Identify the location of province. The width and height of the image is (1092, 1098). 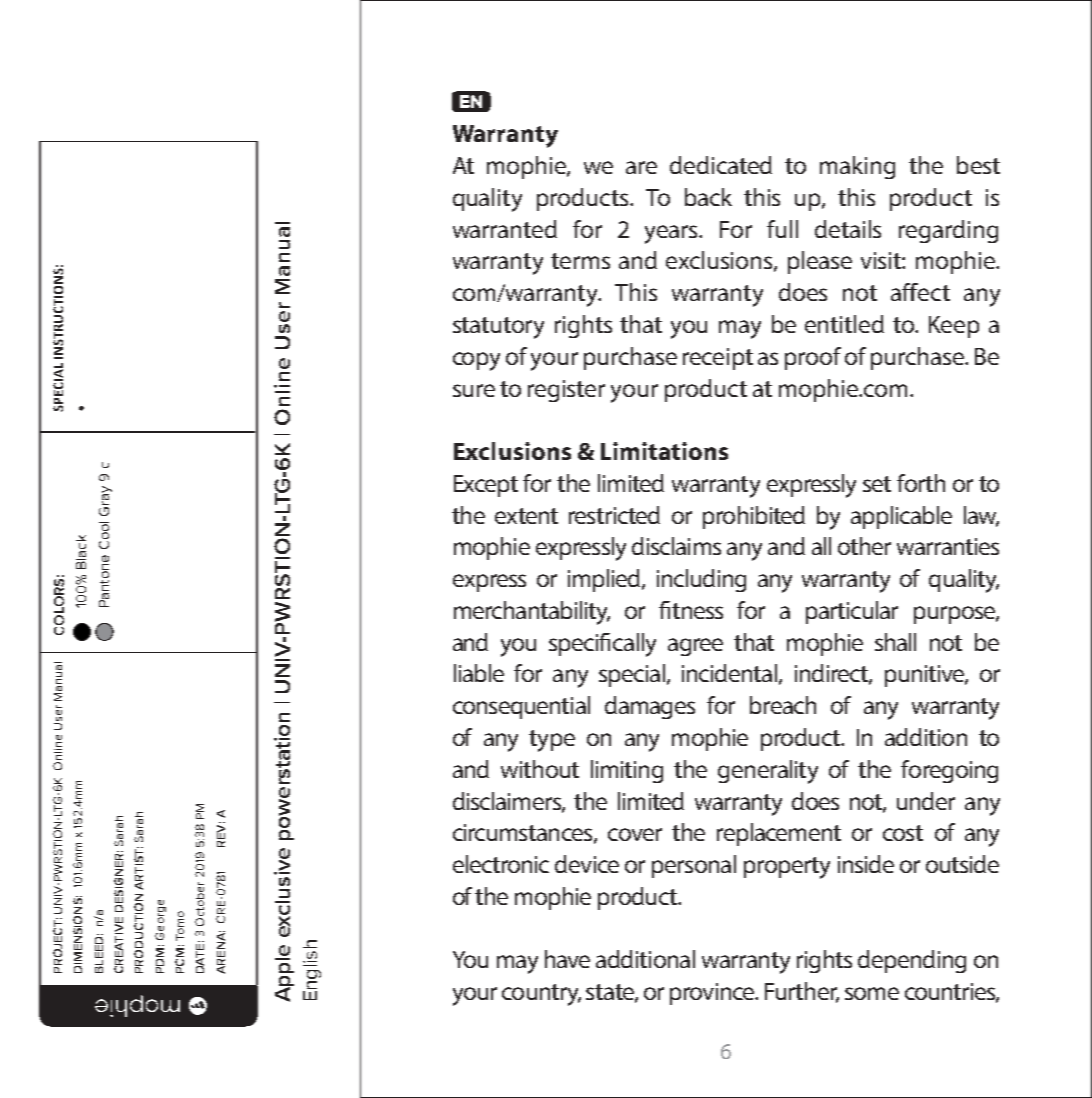
(713, 994).
